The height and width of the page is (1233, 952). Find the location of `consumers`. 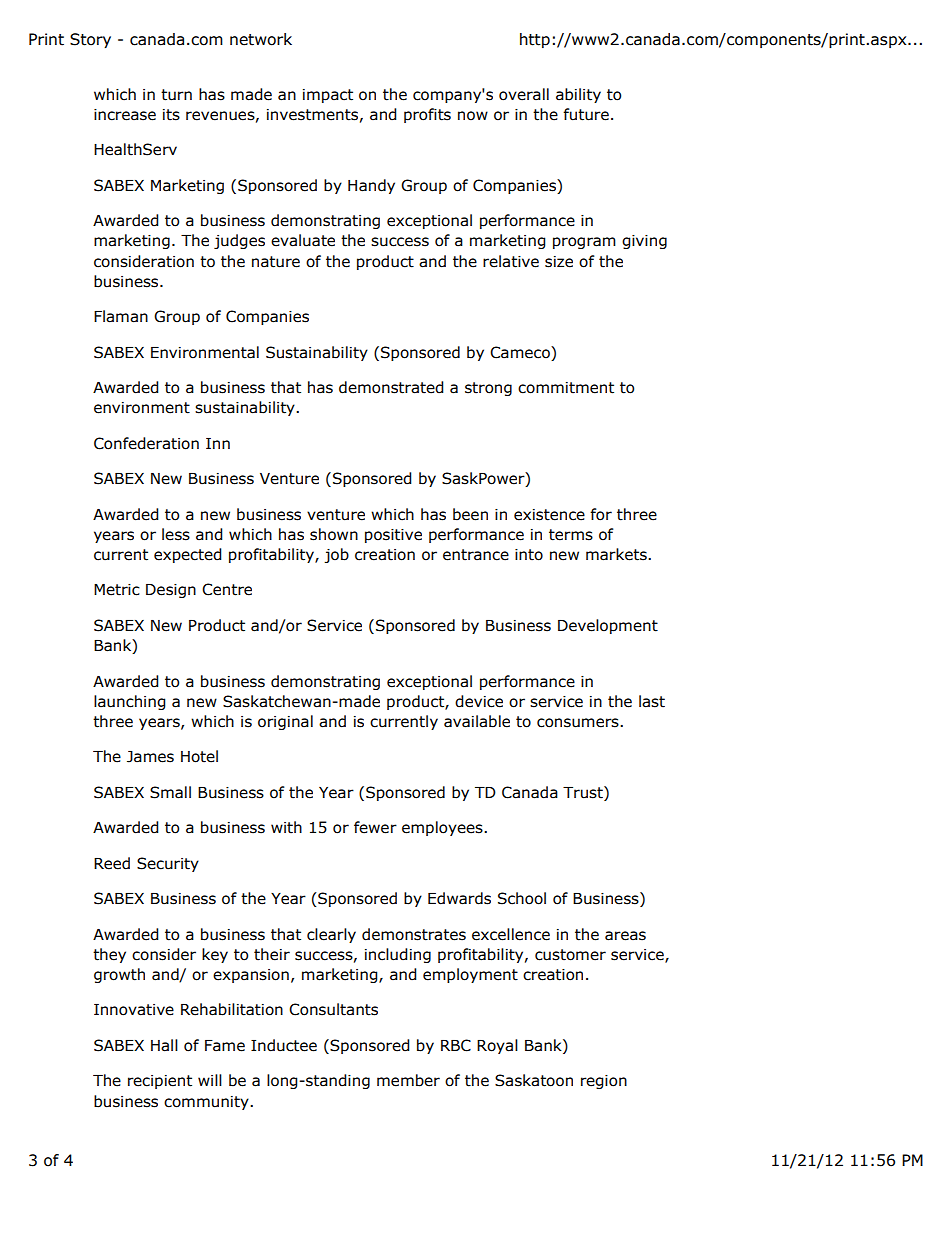

consumers is located at coordinates (579, 723).
